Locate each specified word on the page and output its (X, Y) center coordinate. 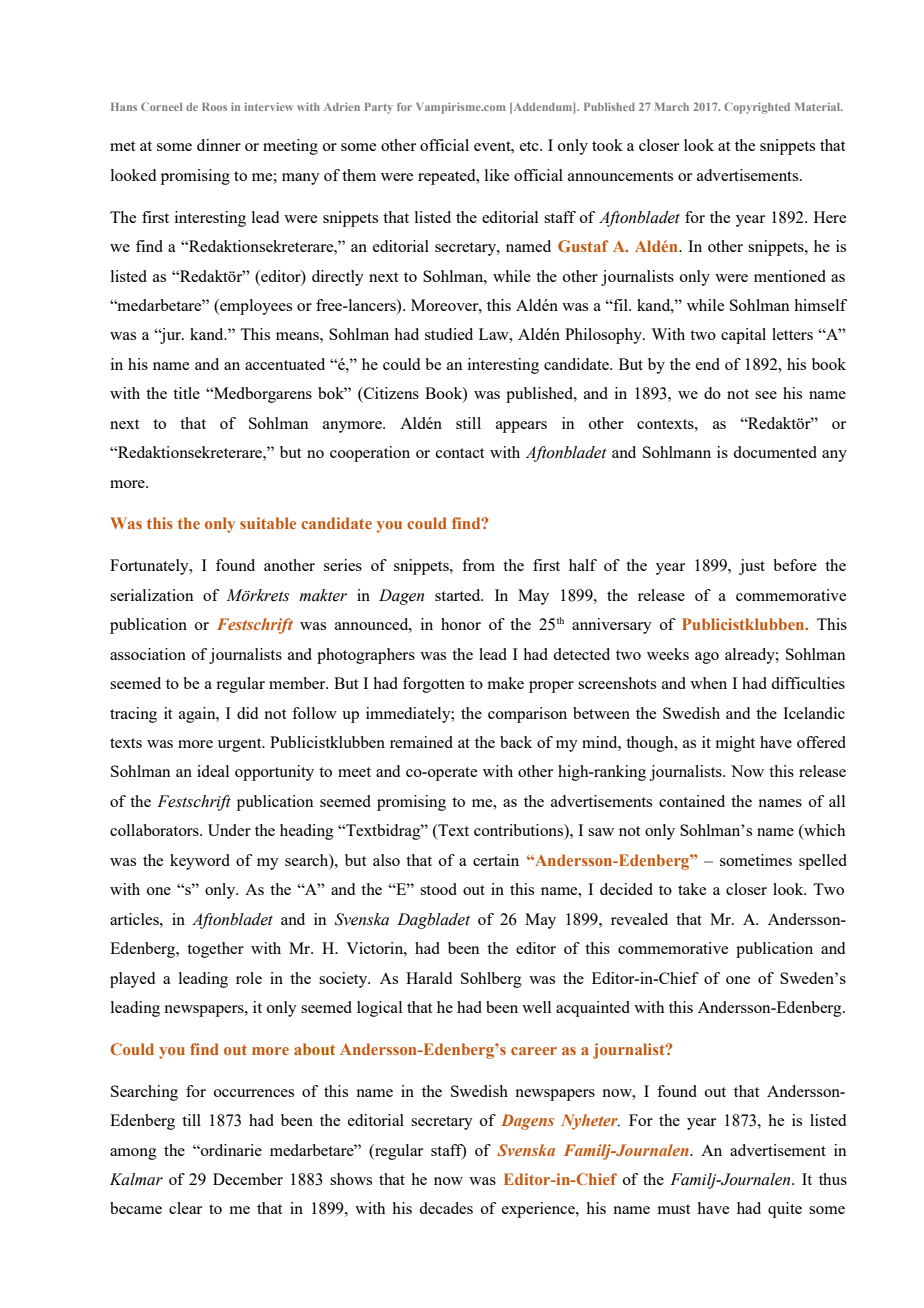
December (248, 1179)
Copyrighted (757, 108)
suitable (268, 523)
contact (460, 453)
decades (446, 1208)
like (497, 175)
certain (496, 860)
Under (229, 830)
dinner (219, 145)
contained (692, 801)
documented (775, 452)
